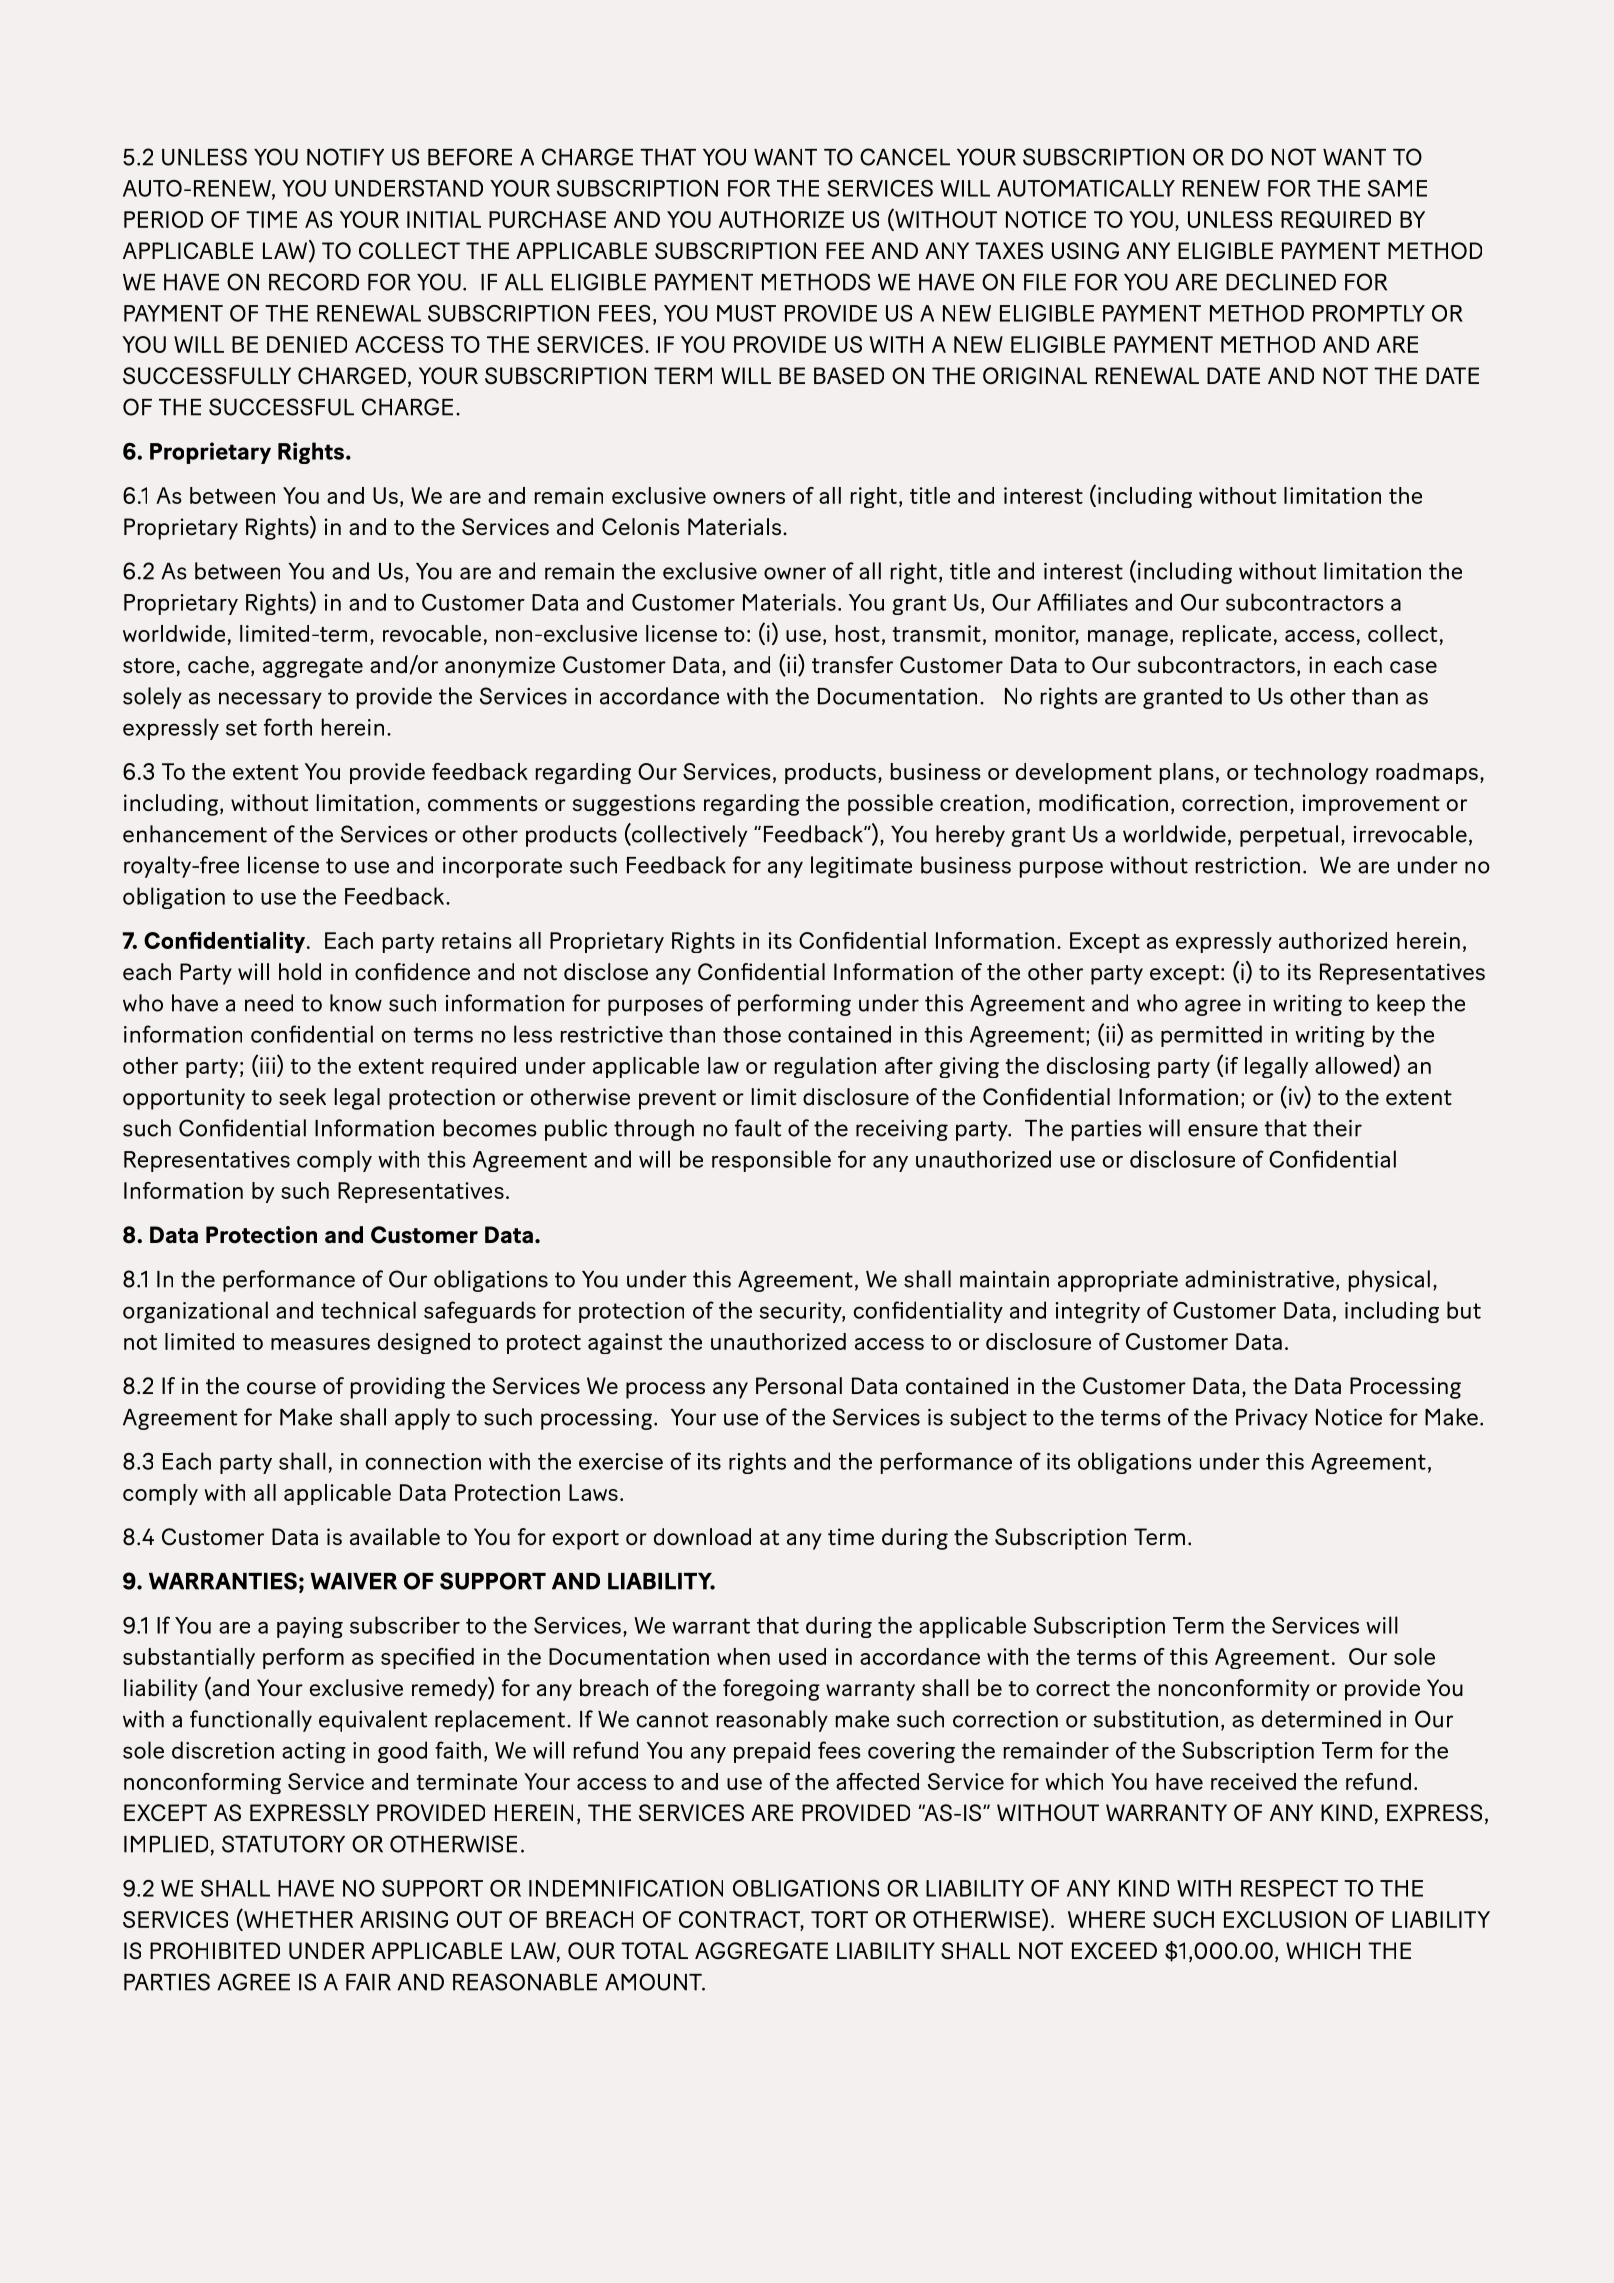 The image size is (1614, 2283). What do you see at coordinates (905, 157) in the document?
I see `CANCEL` at bounding box center [905, 157].
